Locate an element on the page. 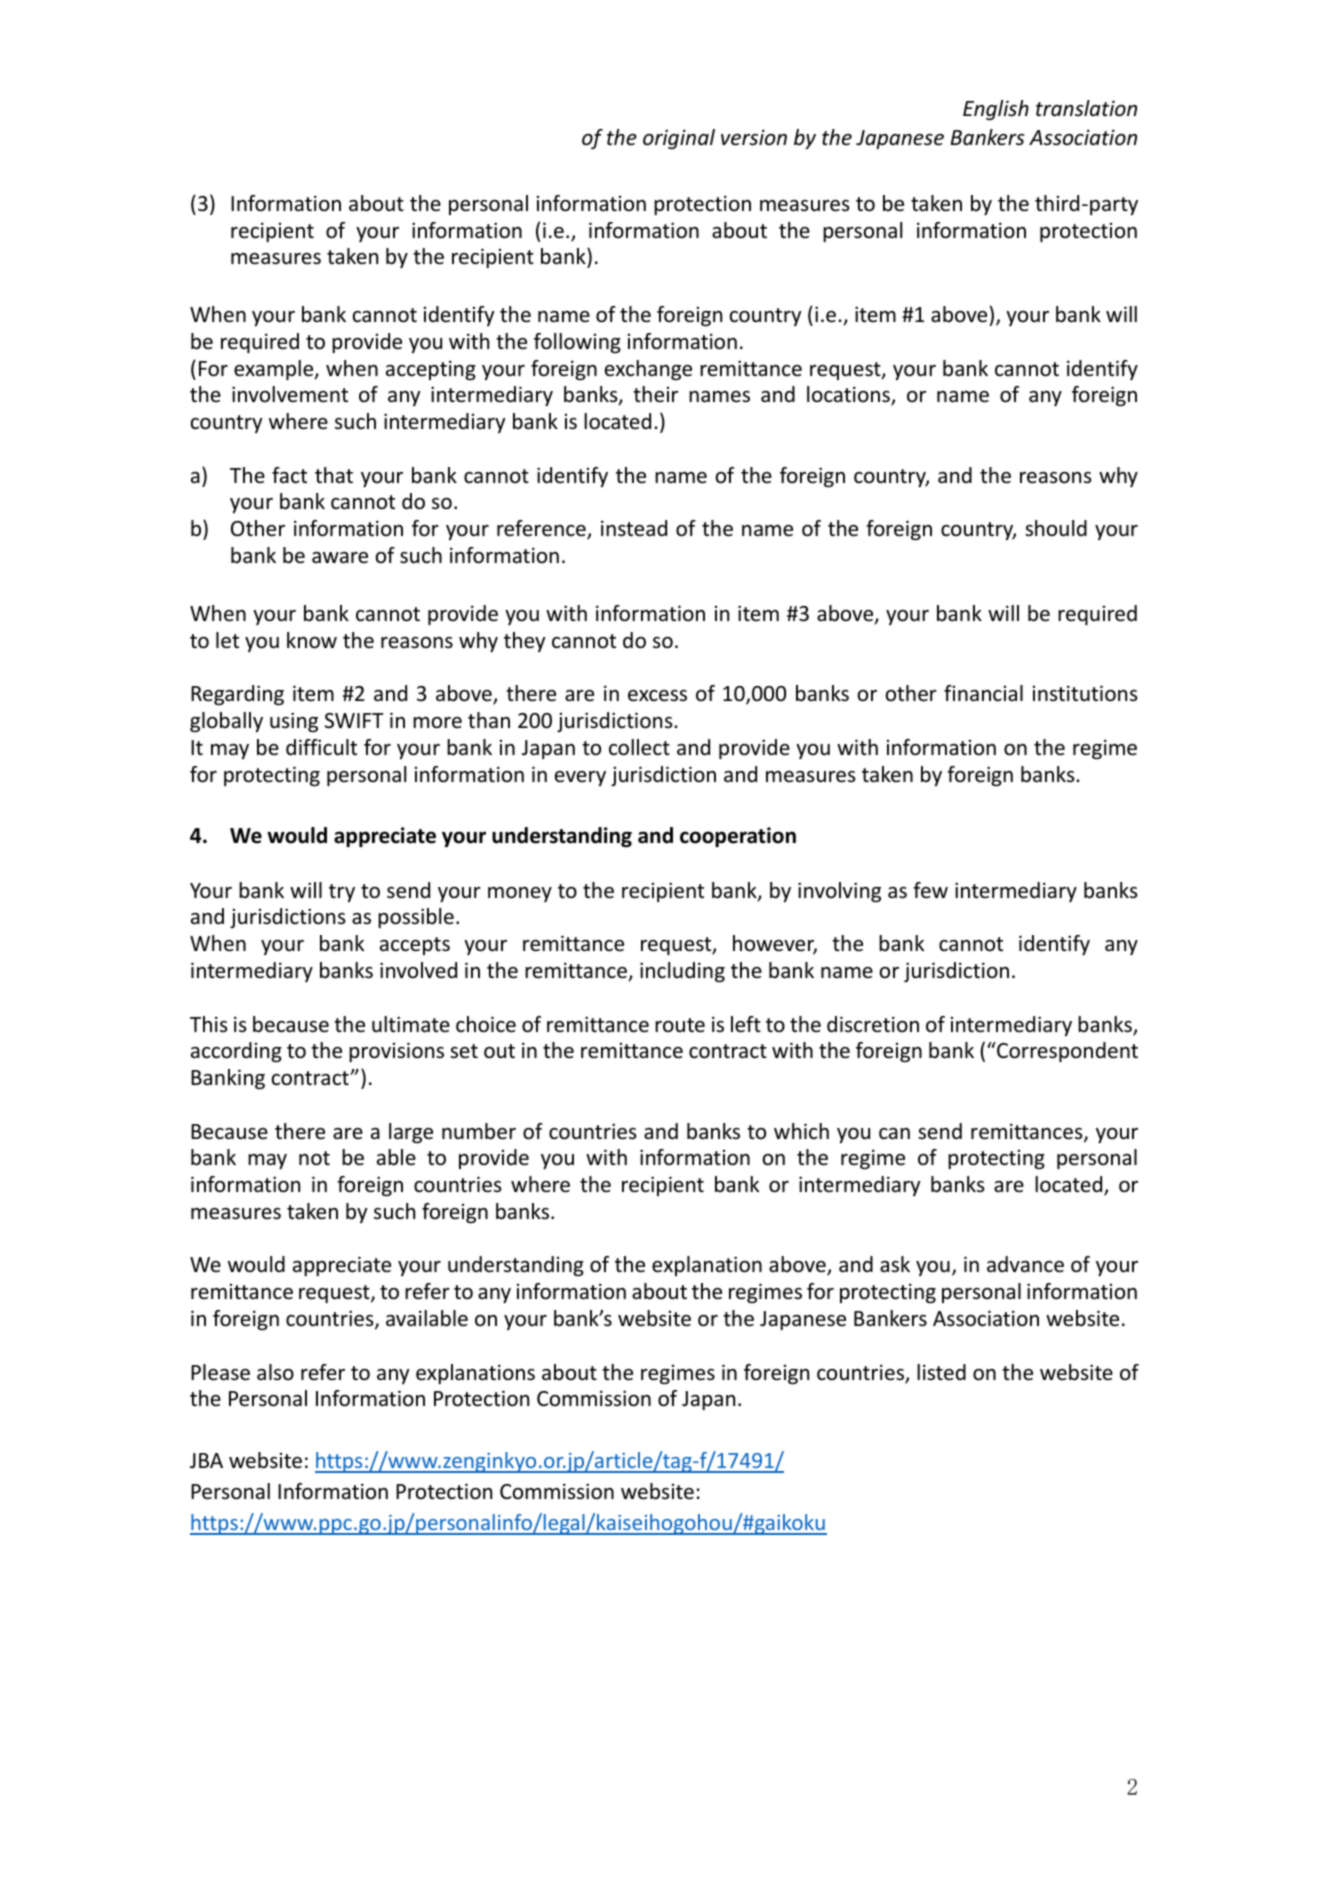 Image resolution: width=1328 pixels, height=1878 pixels. collect is located at coordinates (639, 747).
